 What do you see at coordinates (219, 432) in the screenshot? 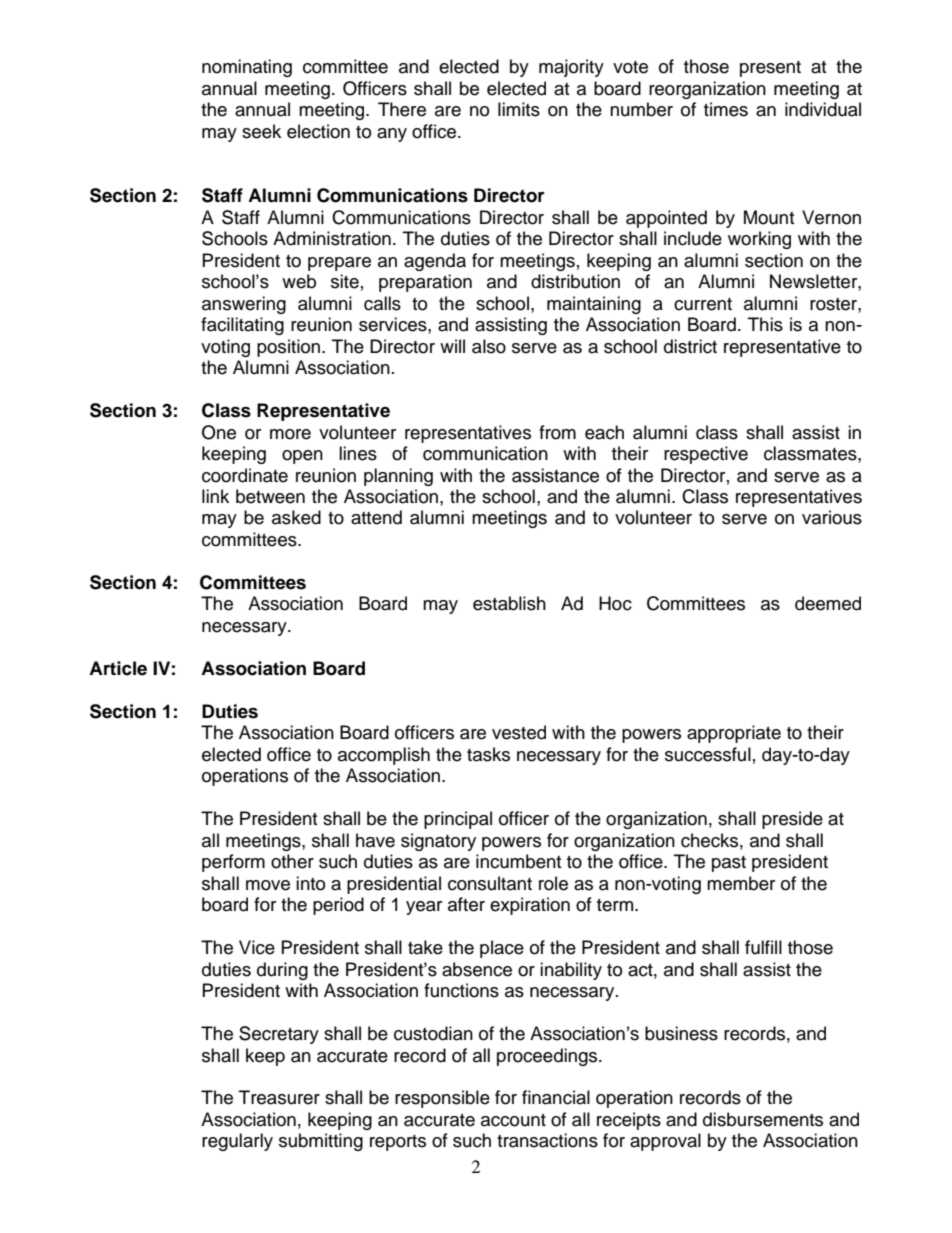
I see `One` at bounding box center [219, 432].
